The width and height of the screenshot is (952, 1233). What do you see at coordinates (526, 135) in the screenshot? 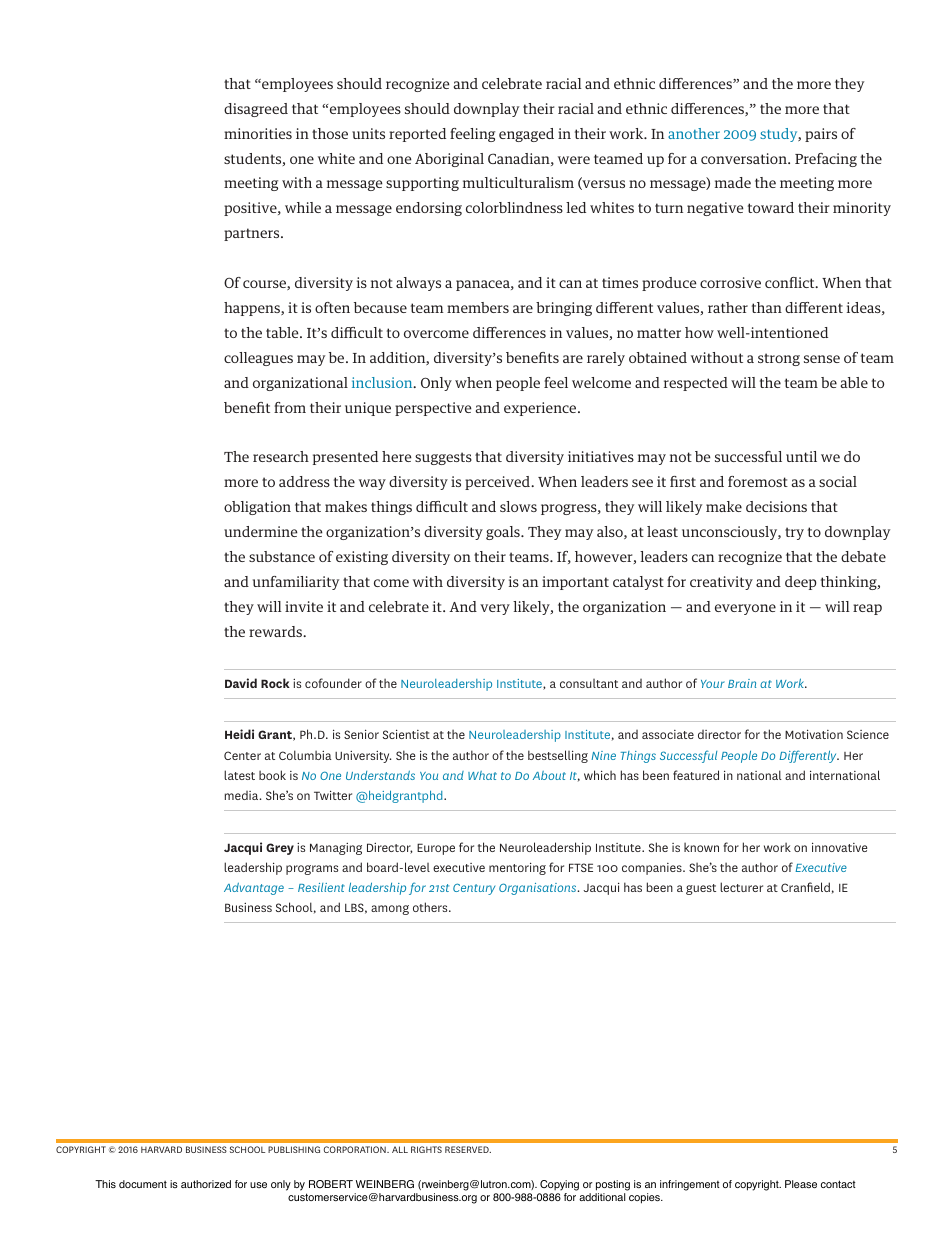
I see `engaged` at bounding box center [526, 135].
